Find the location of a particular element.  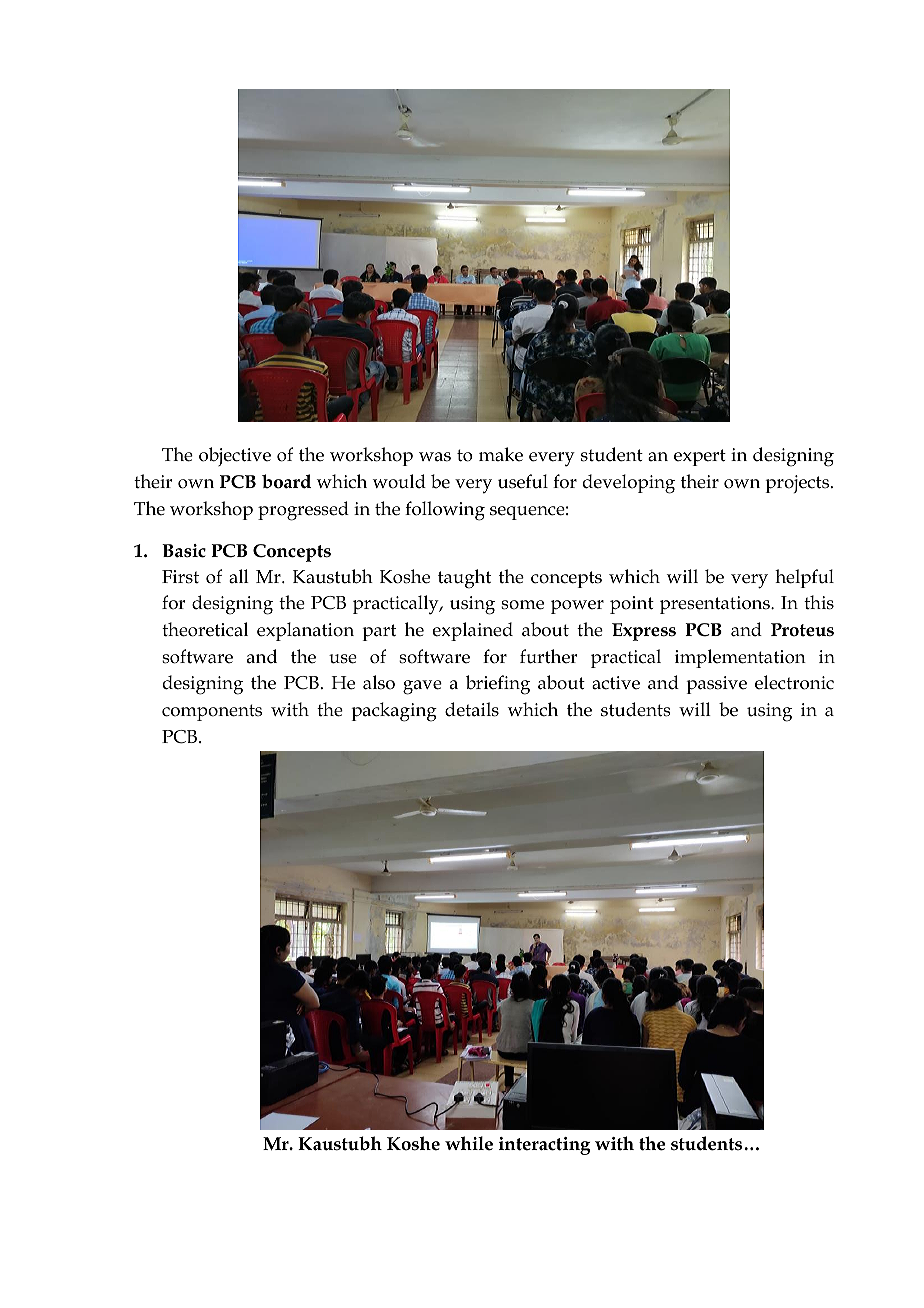

electronic is located at coordinates (794, 682).
